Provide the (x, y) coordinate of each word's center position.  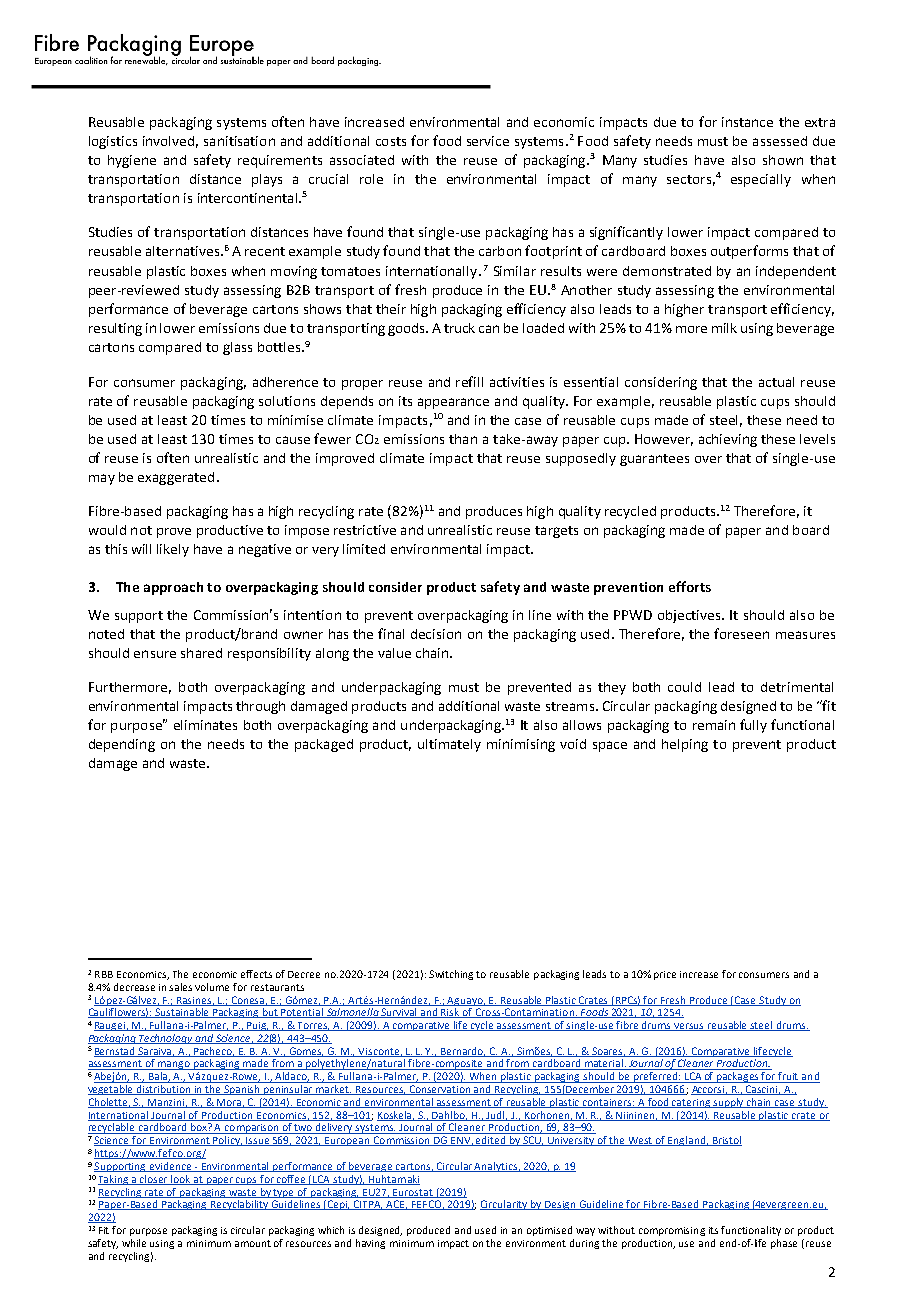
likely (173, 550)
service (488, 141)
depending (122, 745)
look (181, 1180)
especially (761, 180)
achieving (728, 440)
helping (685, 745)
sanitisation (239, 141)
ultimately (449, 745)
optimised (549, 1231)
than (463, 439)
